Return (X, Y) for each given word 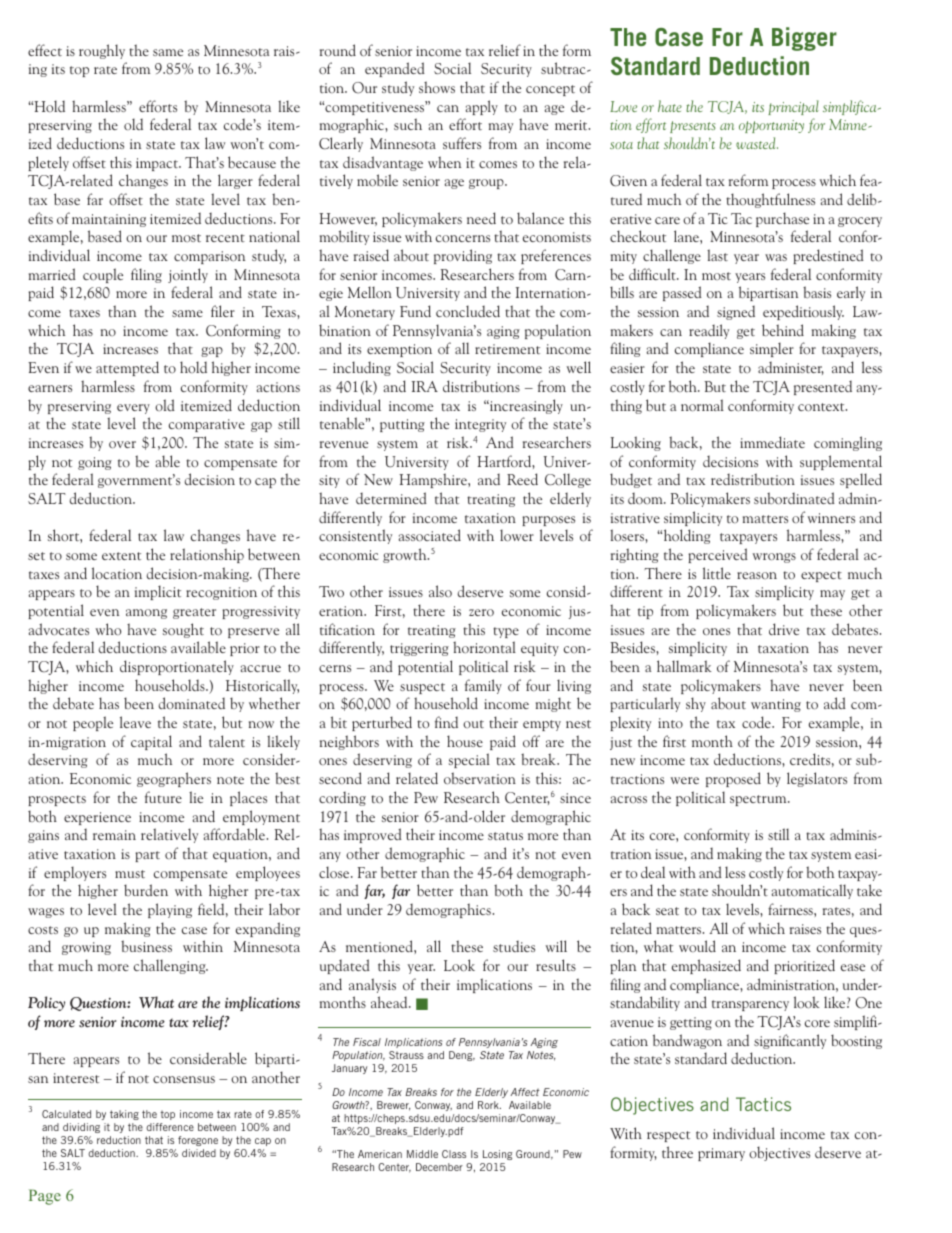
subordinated (794, 498)
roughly (102, 51)
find (446, 722)
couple (103, 275)
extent (121, 556)
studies (514, 946)
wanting (776, 705)
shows (437, 87)
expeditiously (803, 312)
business (146, 946)
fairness (791, 909)
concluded (468, 311)
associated (430, 535)
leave (135, 722)
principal (793, 107)
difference (170, 1127)
